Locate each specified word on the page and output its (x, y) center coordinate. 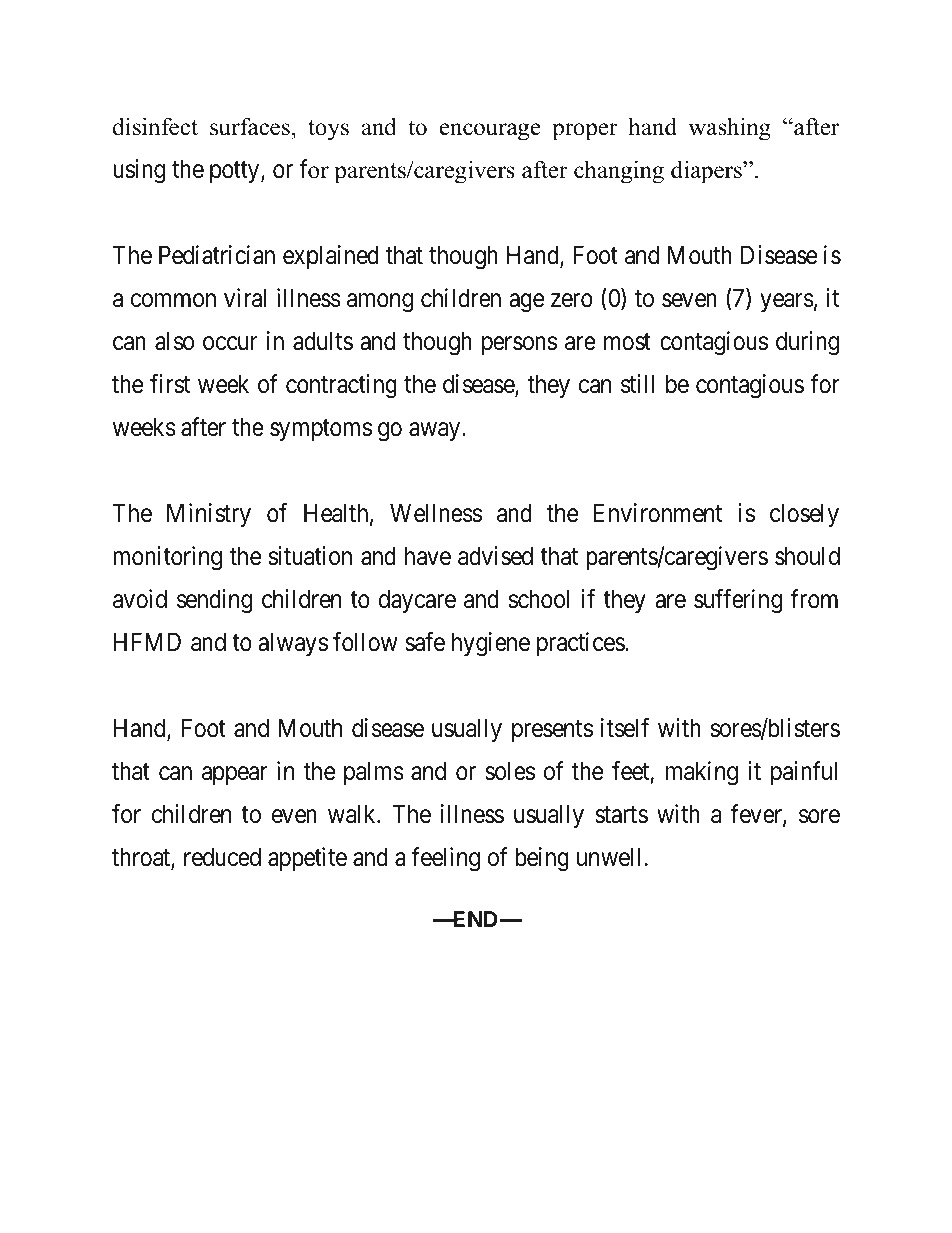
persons (519, 346)
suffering (738, 601)
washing (729, 129)
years (787, 303)
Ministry (209, 515)
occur (230, 344)
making (702, 773)
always (293, 644)
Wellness (436, 513)
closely (804, 515)
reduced (222, 857)
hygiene (491, 644)
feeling (446, 859)
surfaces (250, 126)
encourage (490, 132)
